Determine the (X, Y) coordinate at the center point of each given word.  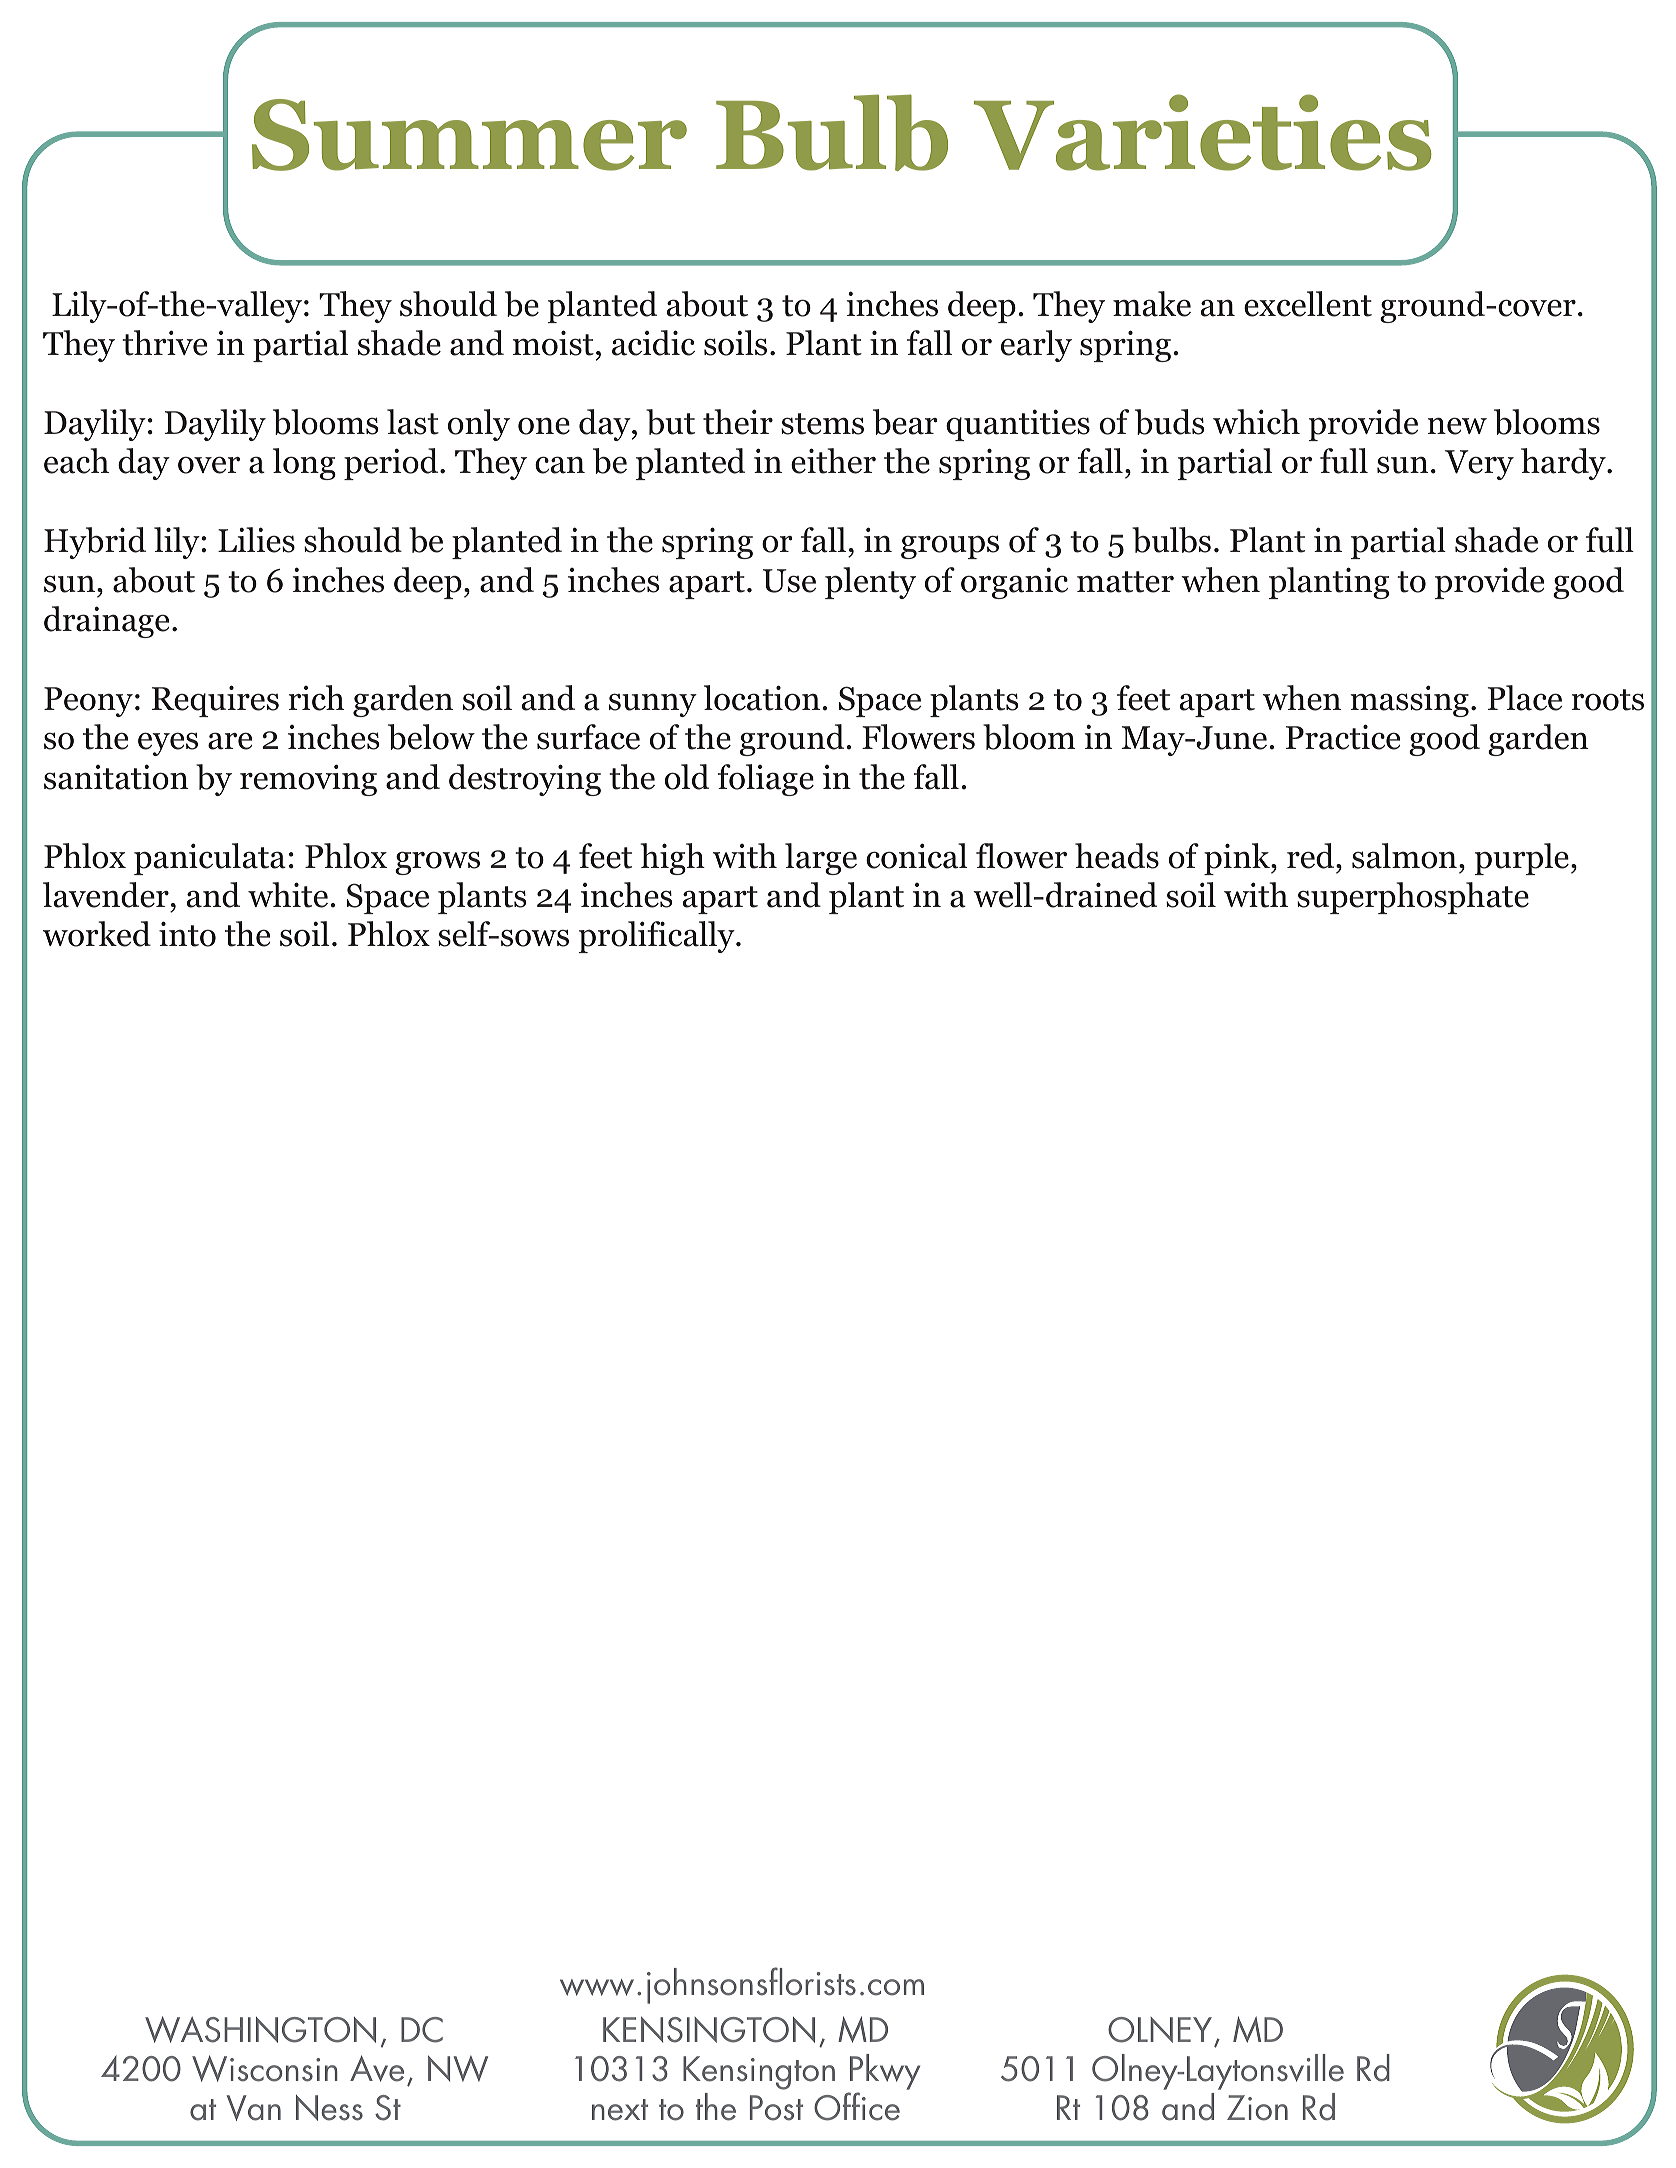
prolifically (658, 937)
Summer (469, 135)
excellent (1308, 304)
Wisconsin (265, 2068)
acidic (653, 343)
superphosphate (1413, 898)
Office (857, 2106)
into (187, 934)
